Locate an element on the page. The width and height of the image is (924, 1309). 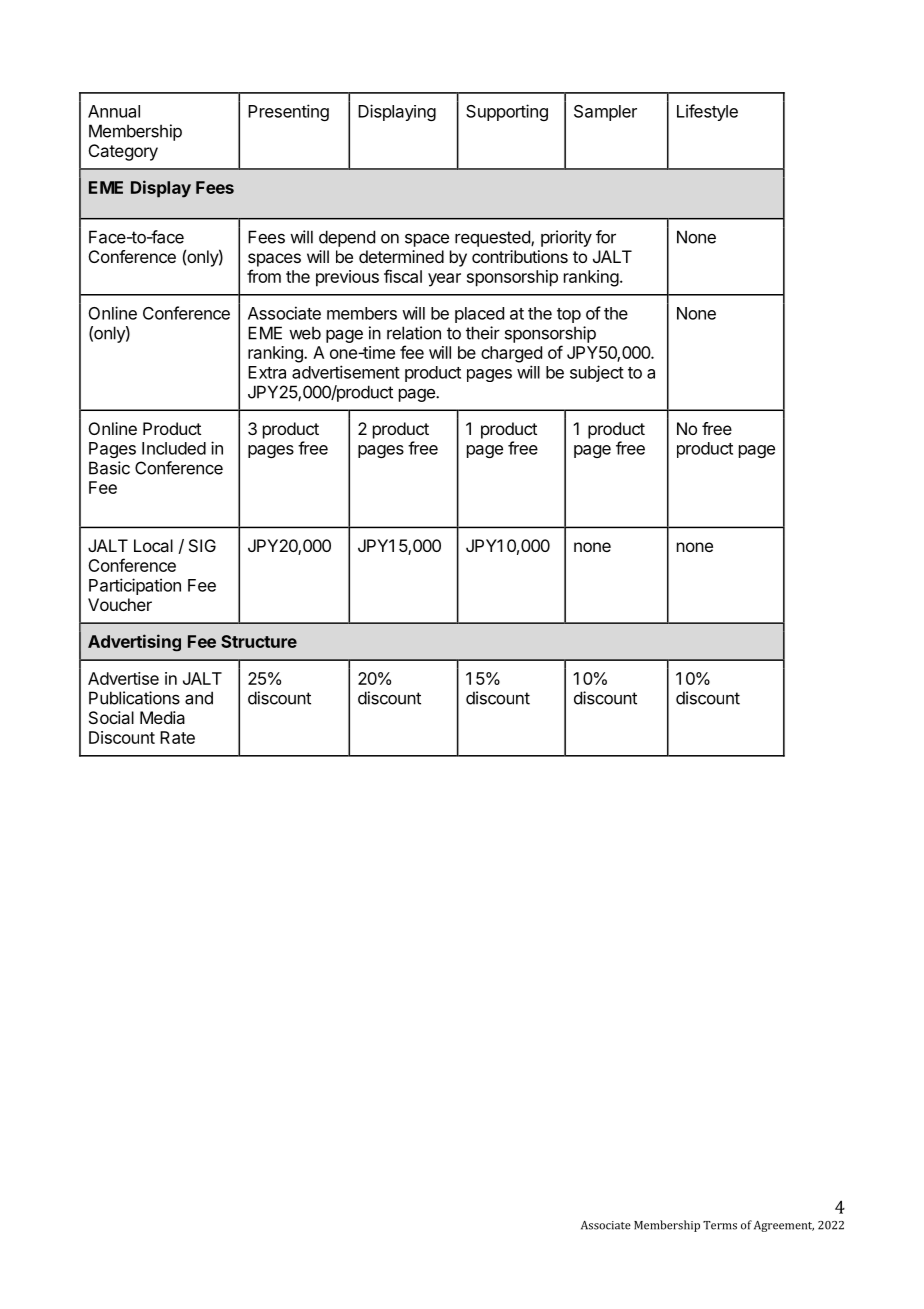
and is located at coordinates (199, 698).
